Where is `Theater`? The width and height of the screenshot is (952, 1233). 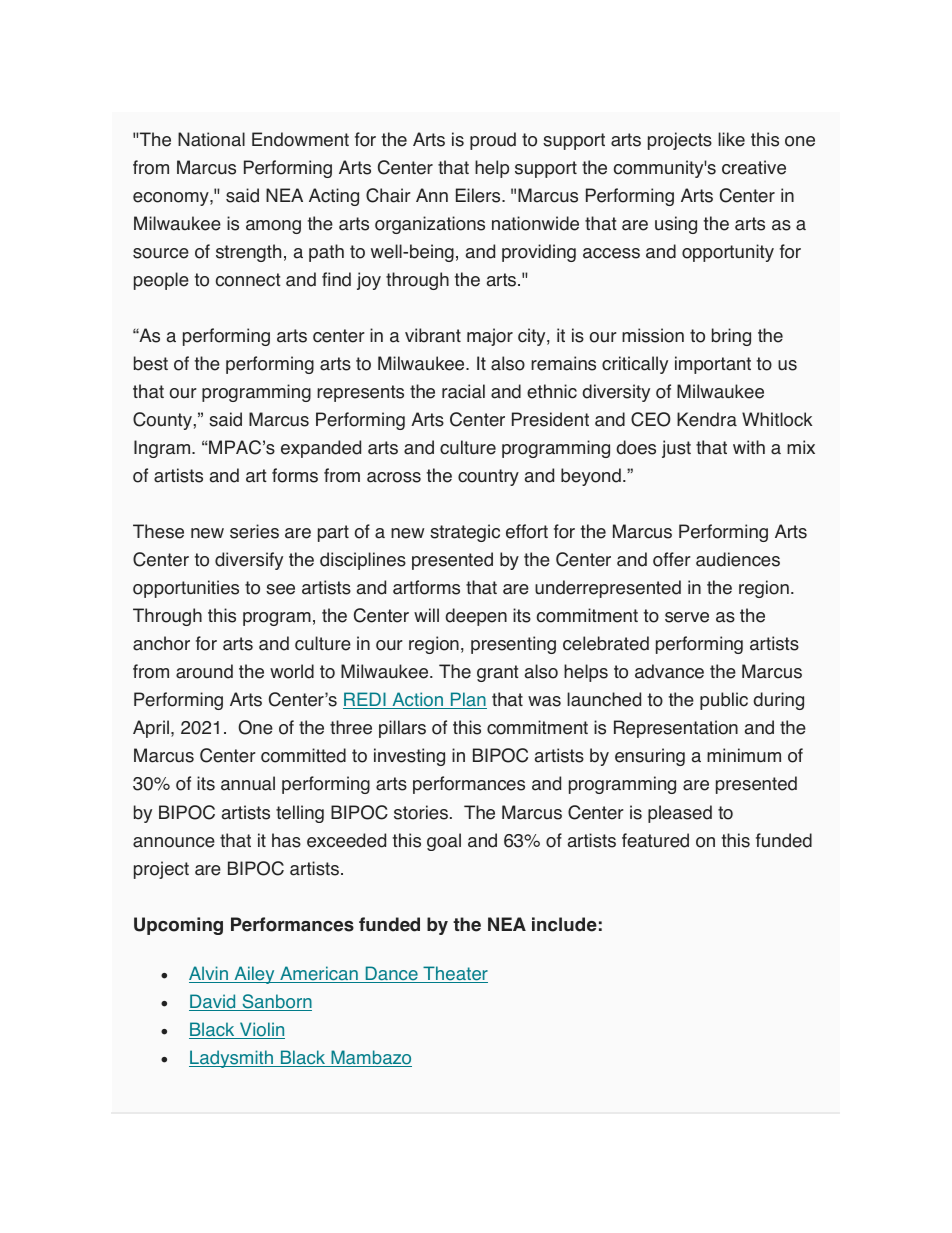
Theater is located at coordinates (454, 974).
